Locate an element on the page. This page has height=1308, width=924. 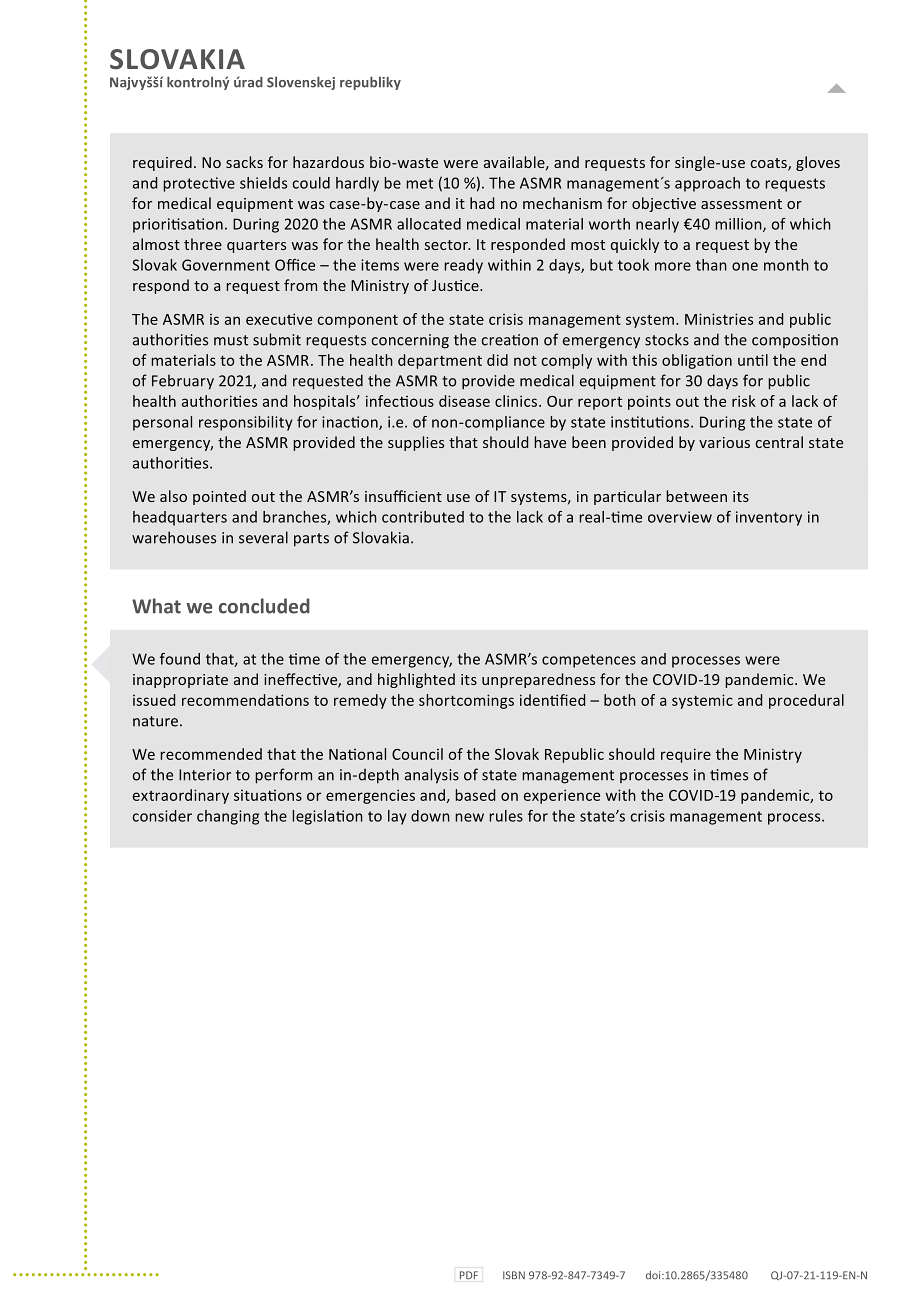
shields is located at coordinates (263, 183).
